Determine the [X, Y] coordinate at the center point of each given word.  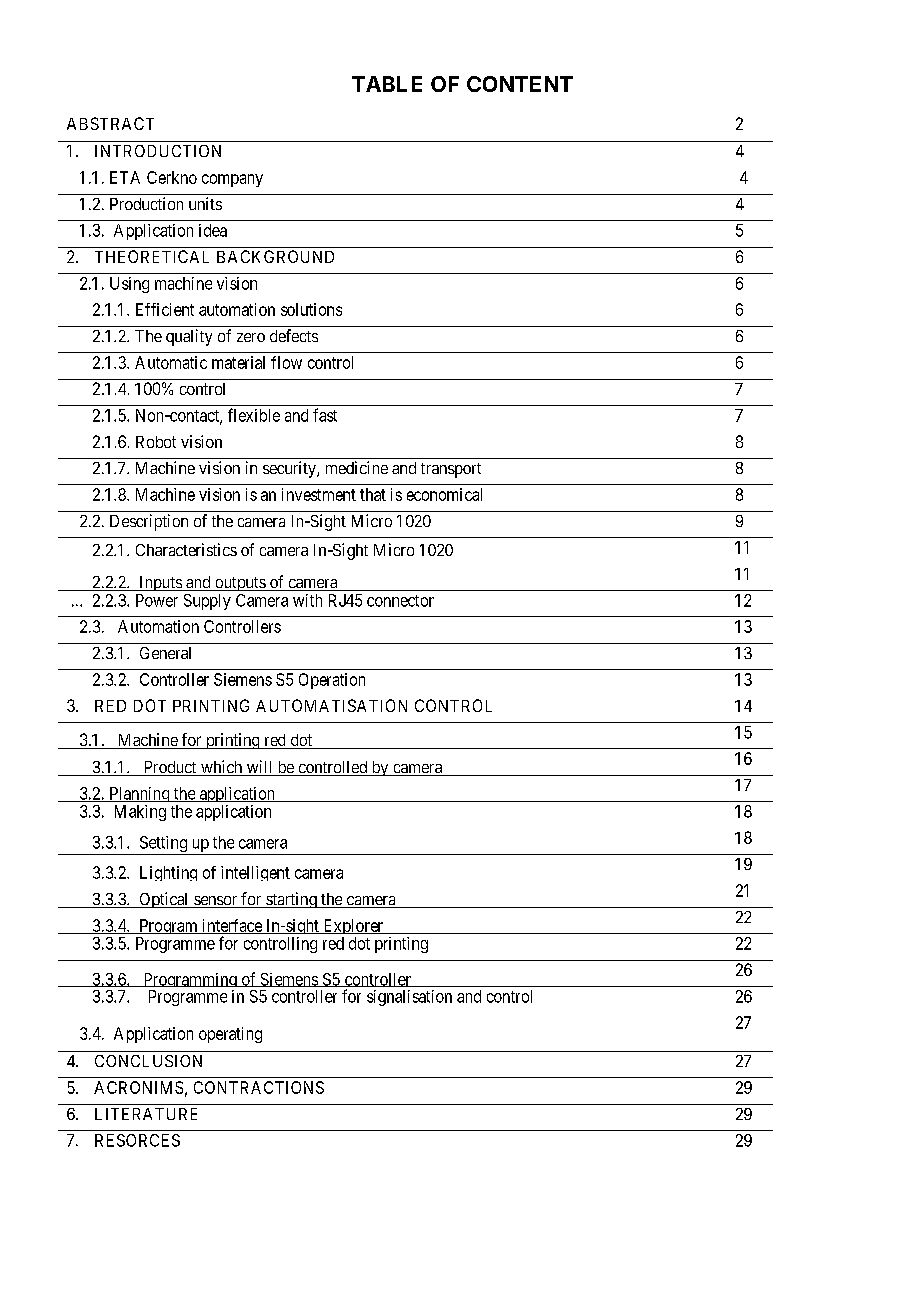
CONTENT [520, 84]
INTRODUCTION [158, 151]
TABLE [387, 84]
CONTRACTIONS [259, 1087]
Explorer [353, 928]
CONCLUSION [148, 1061]
